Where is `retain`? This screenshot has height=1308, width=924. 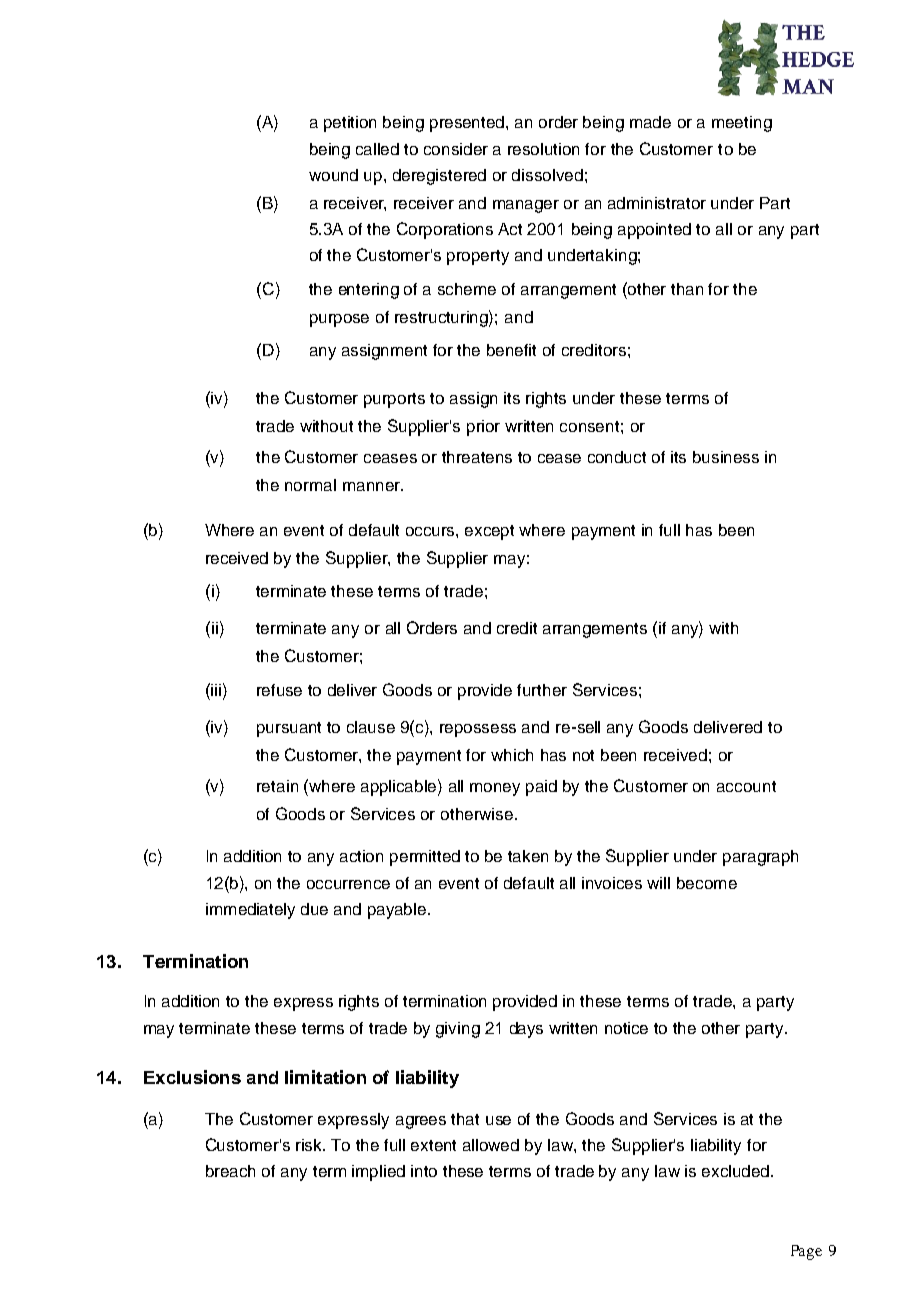 retain is located at coordinates (277, 786).
